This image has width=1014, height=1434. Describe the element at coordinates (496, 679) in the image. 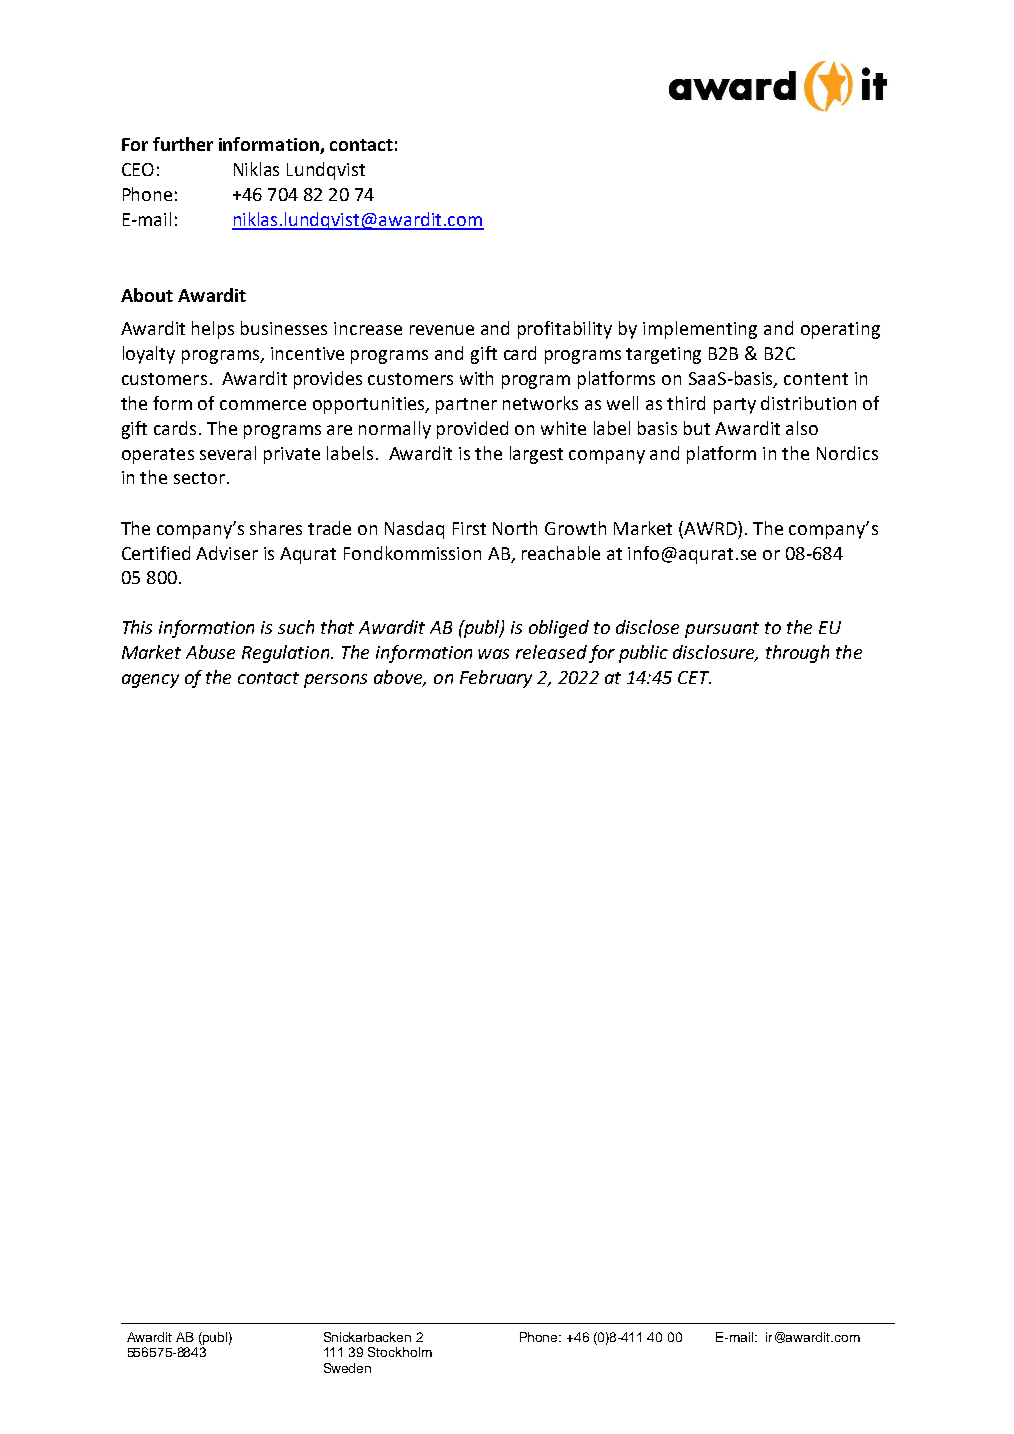

I see `February` at that location.
